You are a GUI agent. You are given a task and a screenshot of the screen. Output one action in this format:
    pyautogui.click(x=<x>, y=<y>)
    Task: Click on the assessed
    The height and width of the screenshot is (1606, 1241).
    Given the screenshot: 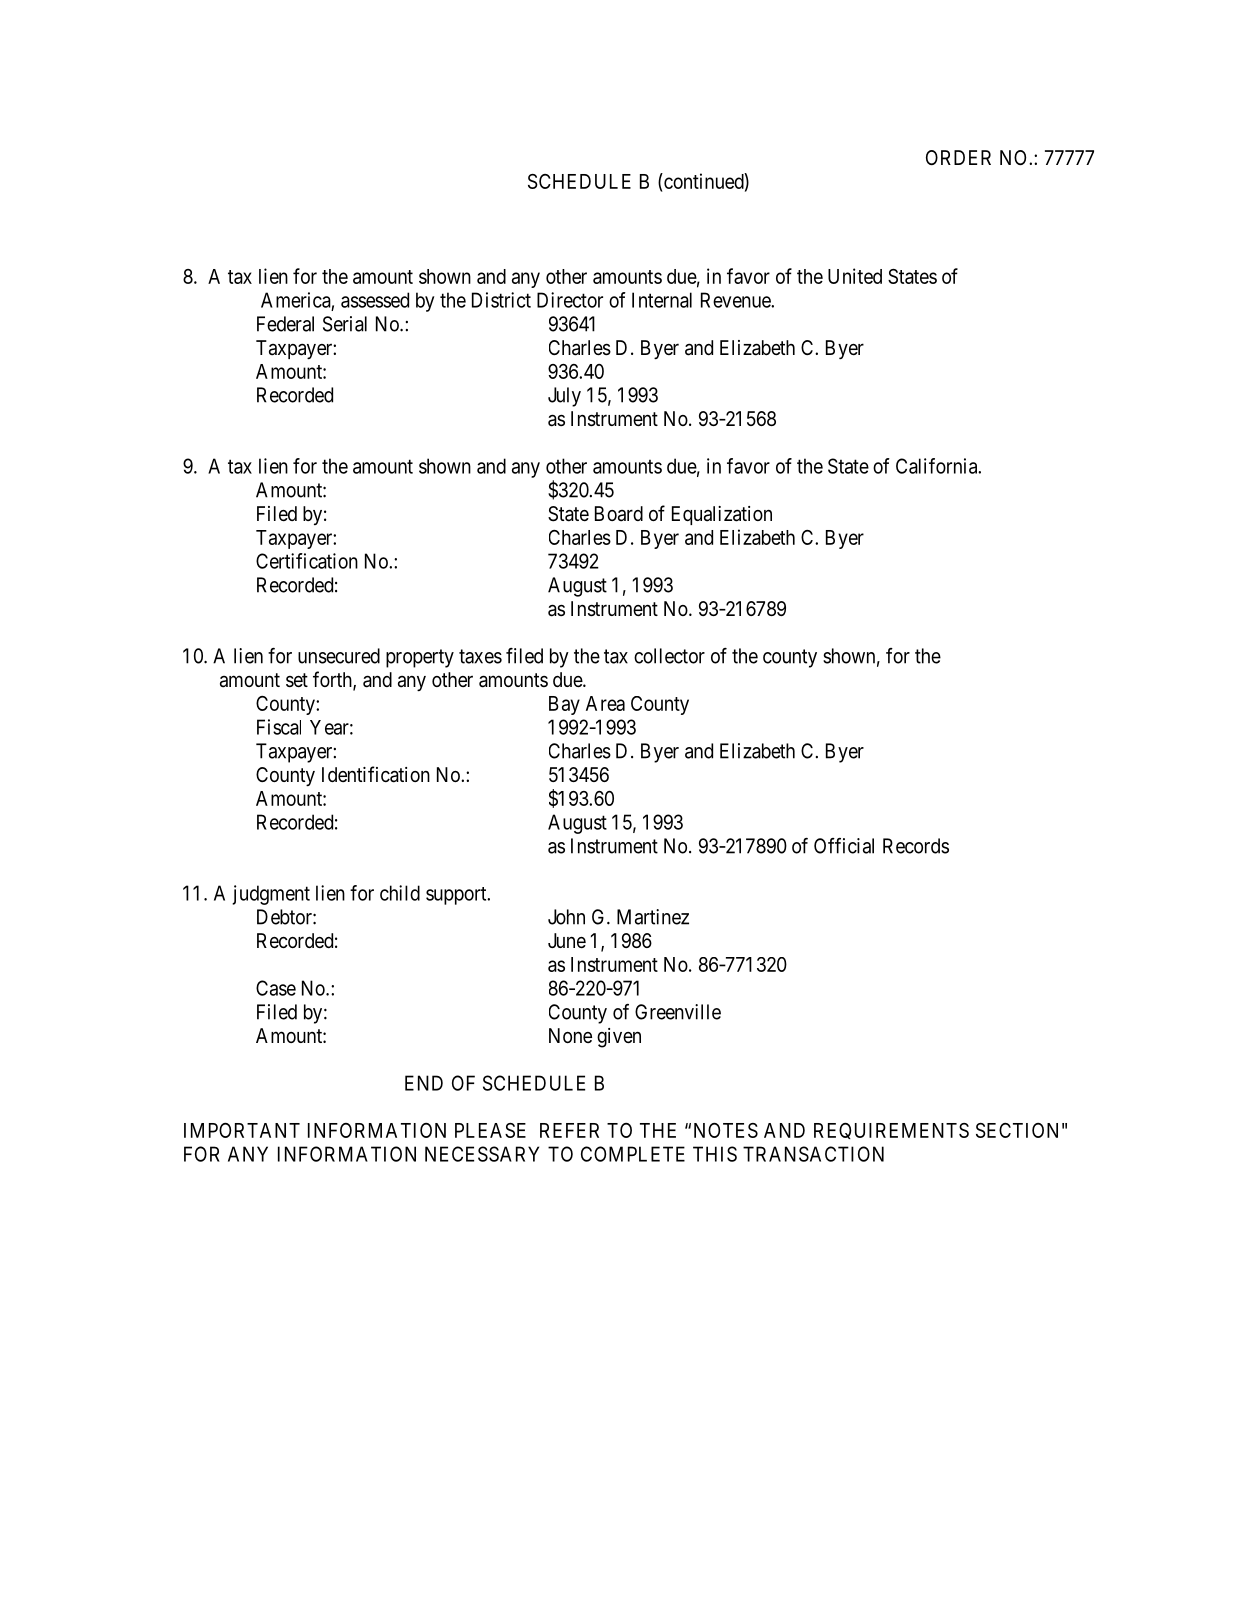 What is the action you would take?
    pyautogui.click(x=375, y=300)
